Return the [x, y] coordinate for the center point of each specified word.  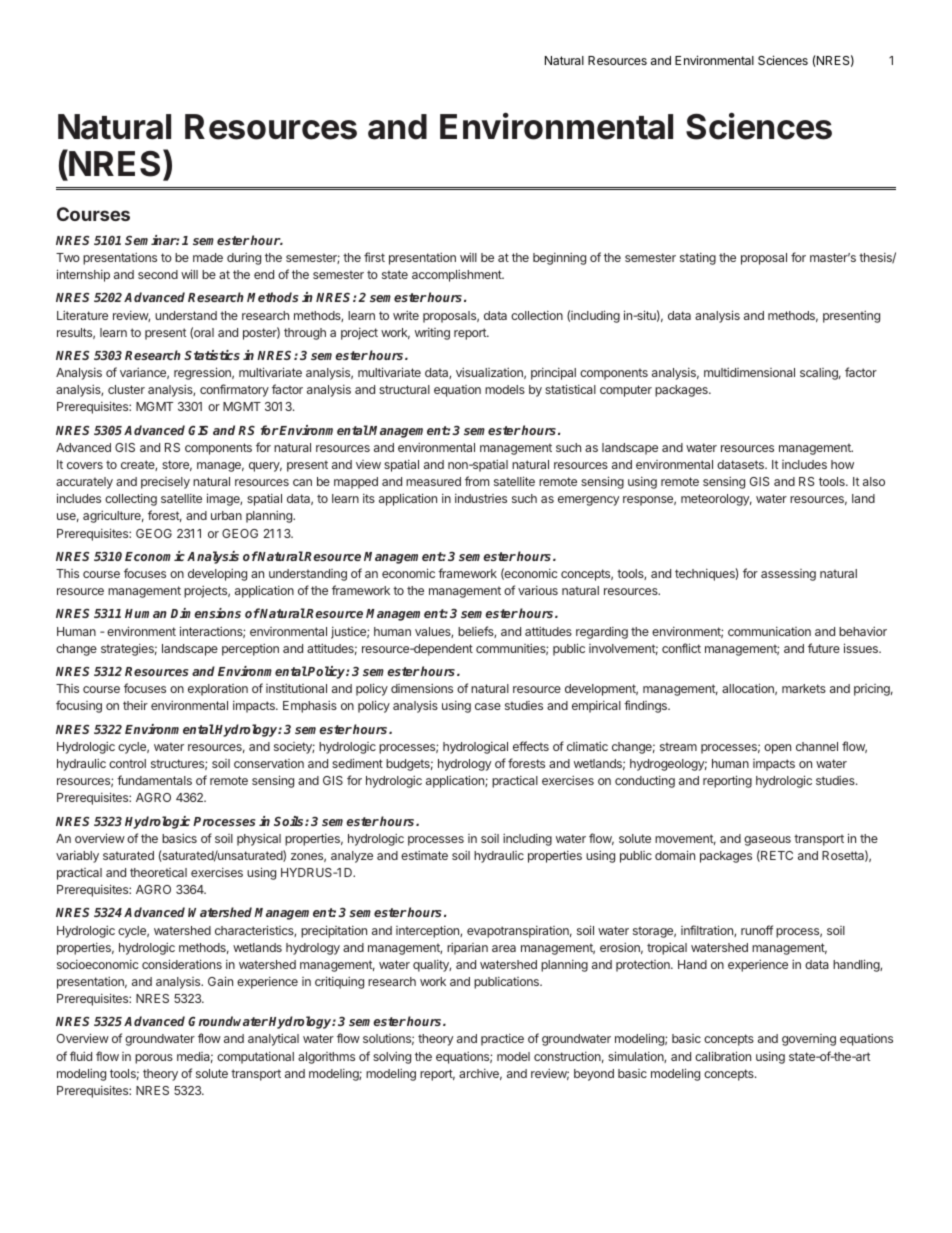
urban [226, 515]
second [158, 274]
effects [531, 746]
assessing [788, 575]
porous [154, 1059]
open [777, 749]
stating [698, 259]
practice [502, 1040]
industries [481, 498]
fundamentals [154, 780]
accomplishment [458, 275]
